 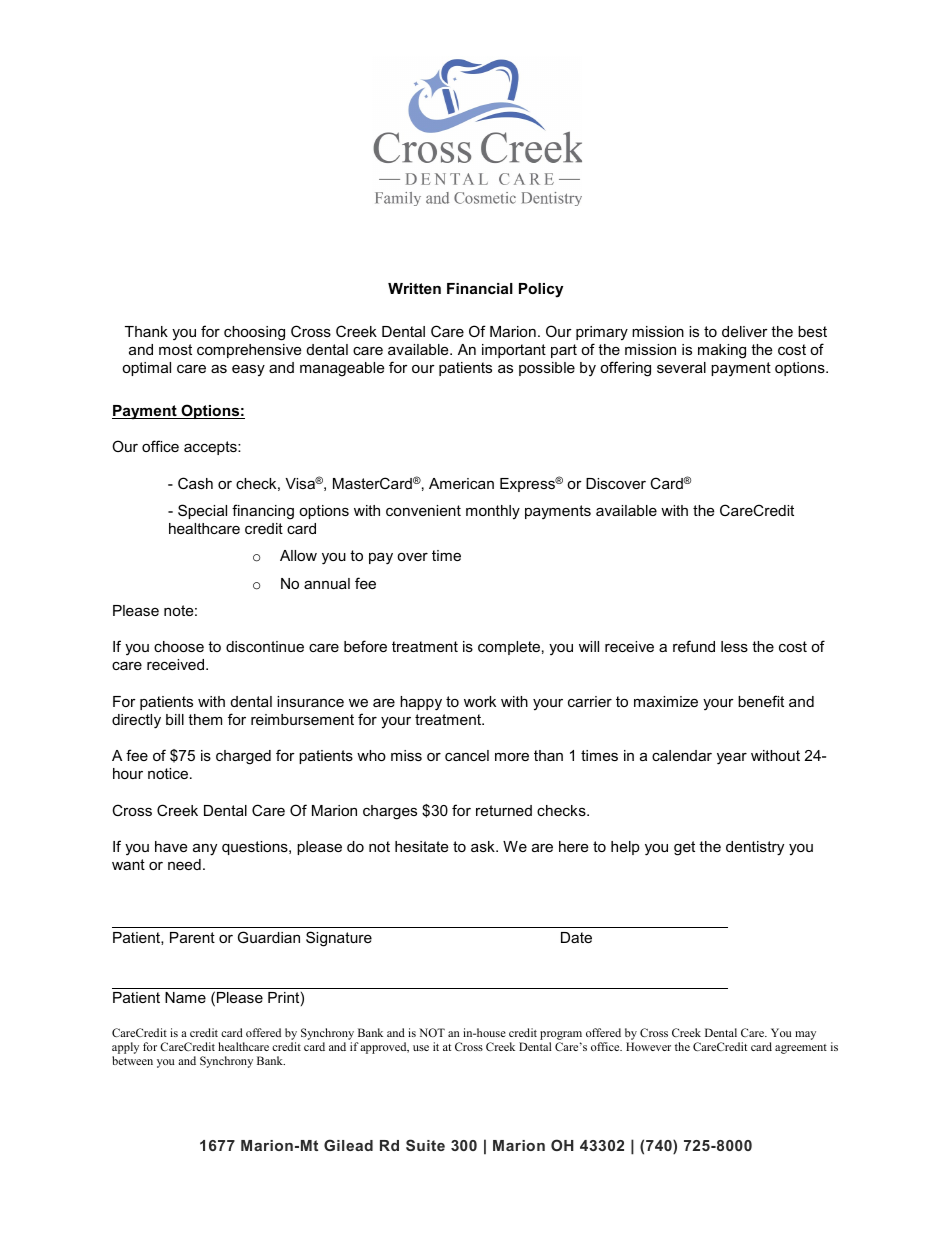 I want to click on between, so click(x=132, y=1060).
